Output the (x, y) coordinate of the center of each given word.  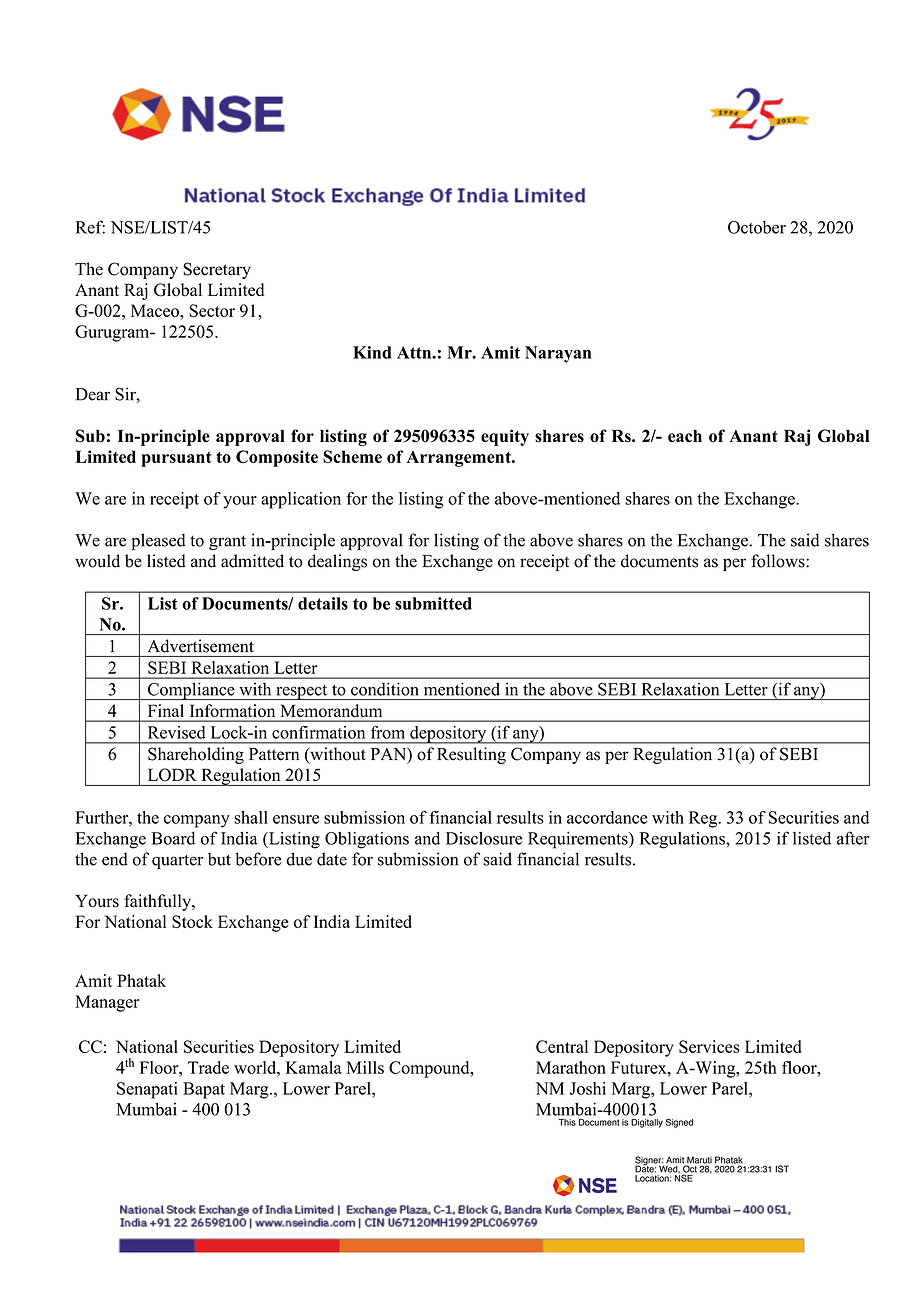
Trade (208, 1067)
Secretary (217, 270)
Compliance (191, 691)
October (757, 227)
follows (779, 561)
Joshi (587, 1088)
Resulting (471, 755)
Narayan (558, 354)
